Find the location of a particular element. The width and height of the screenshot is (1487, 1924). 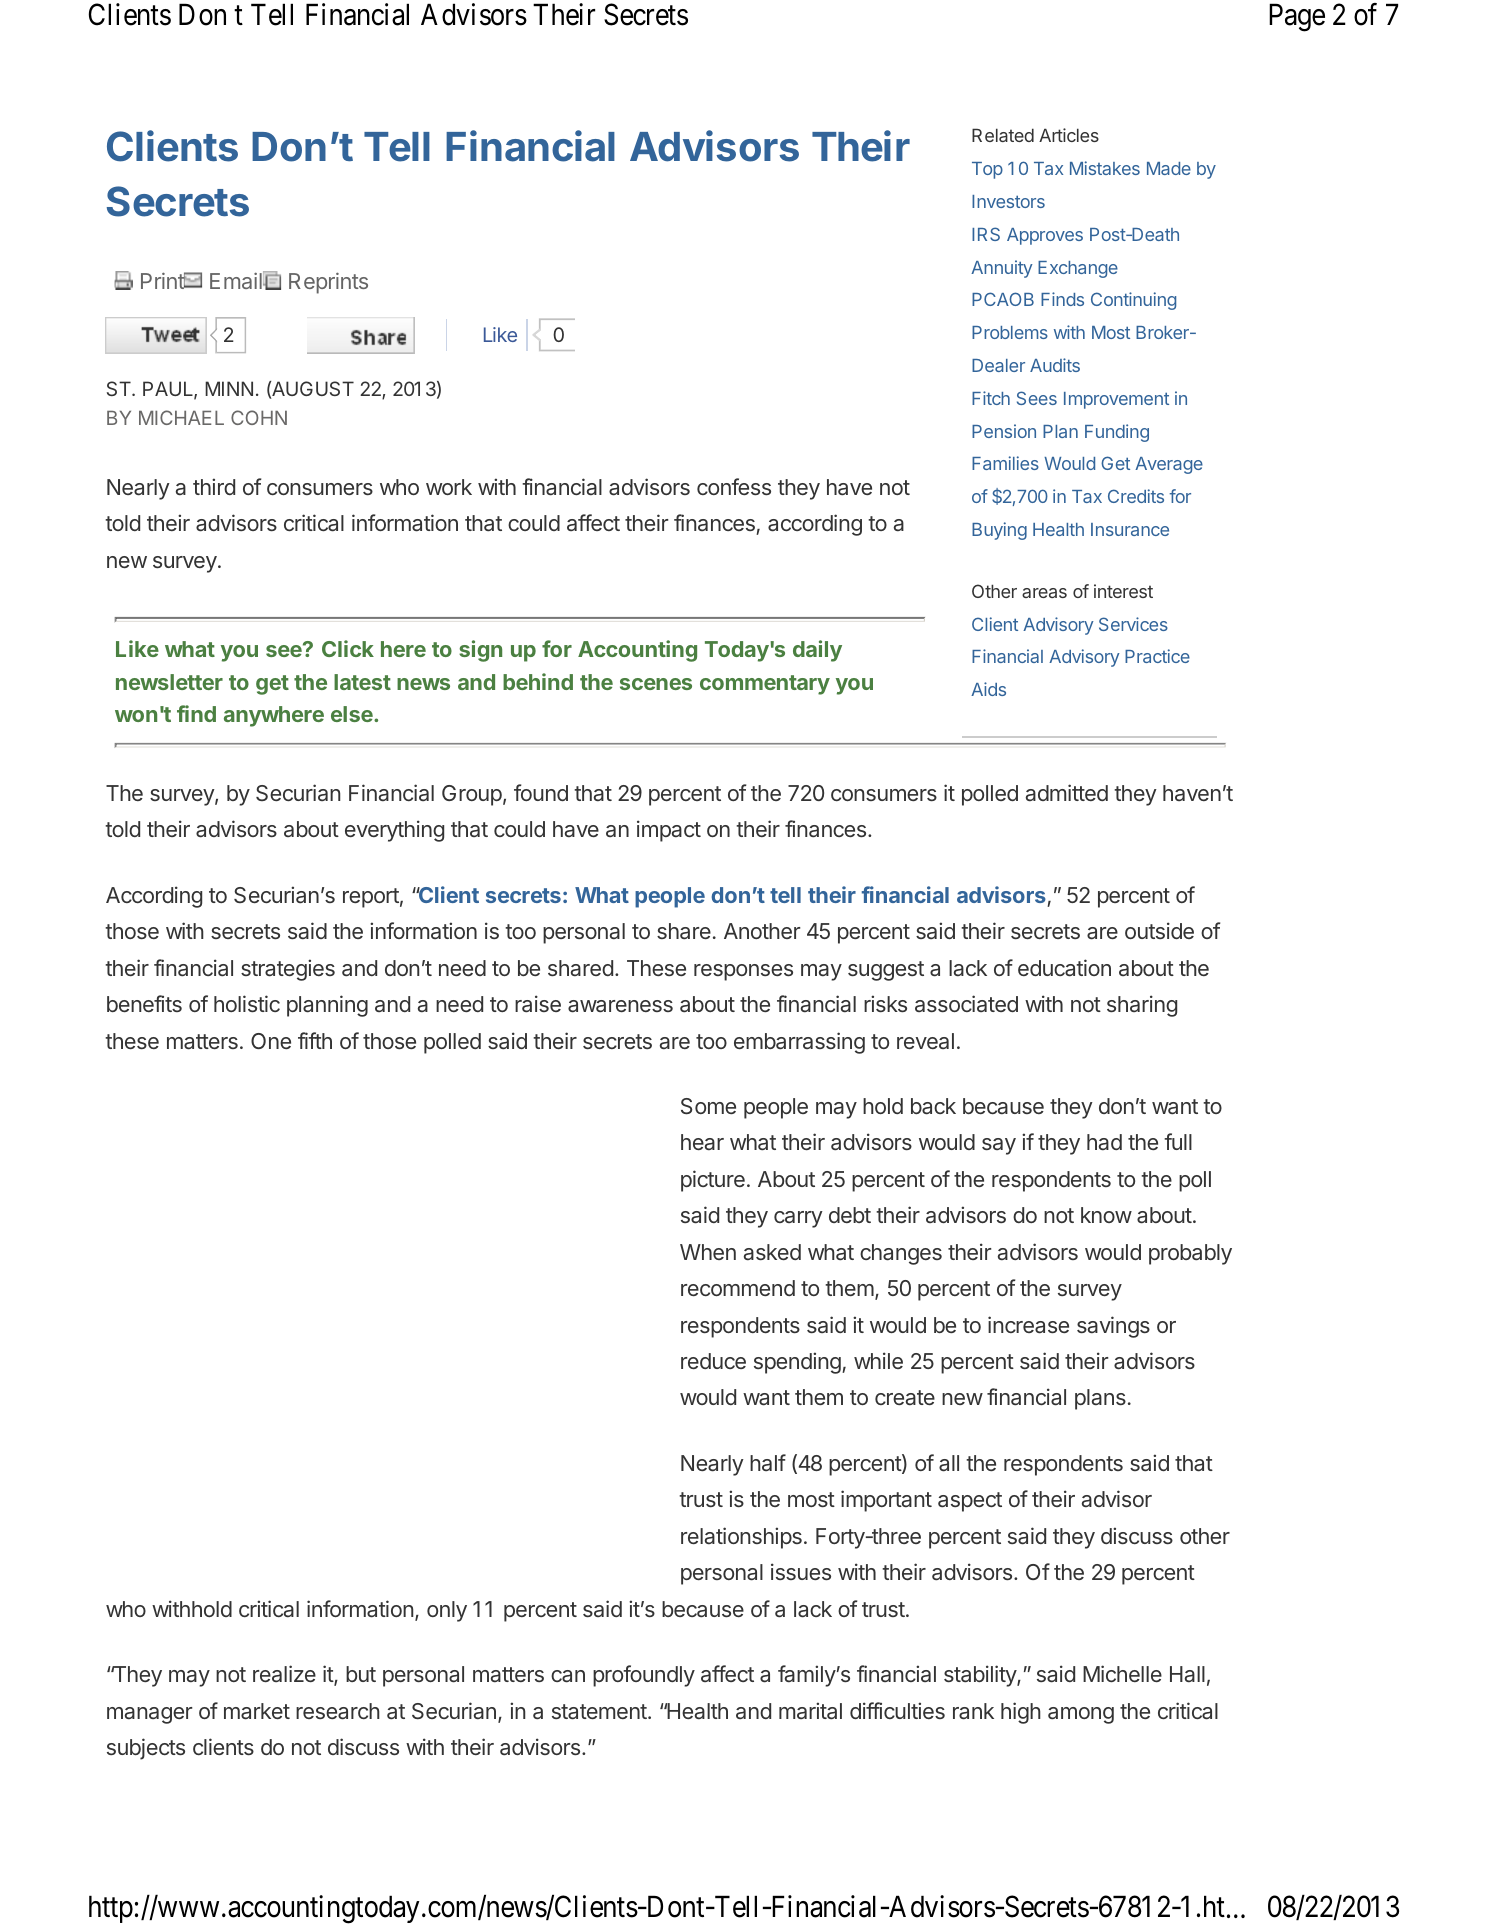

reduce is located at coordinates (713, 1361).
